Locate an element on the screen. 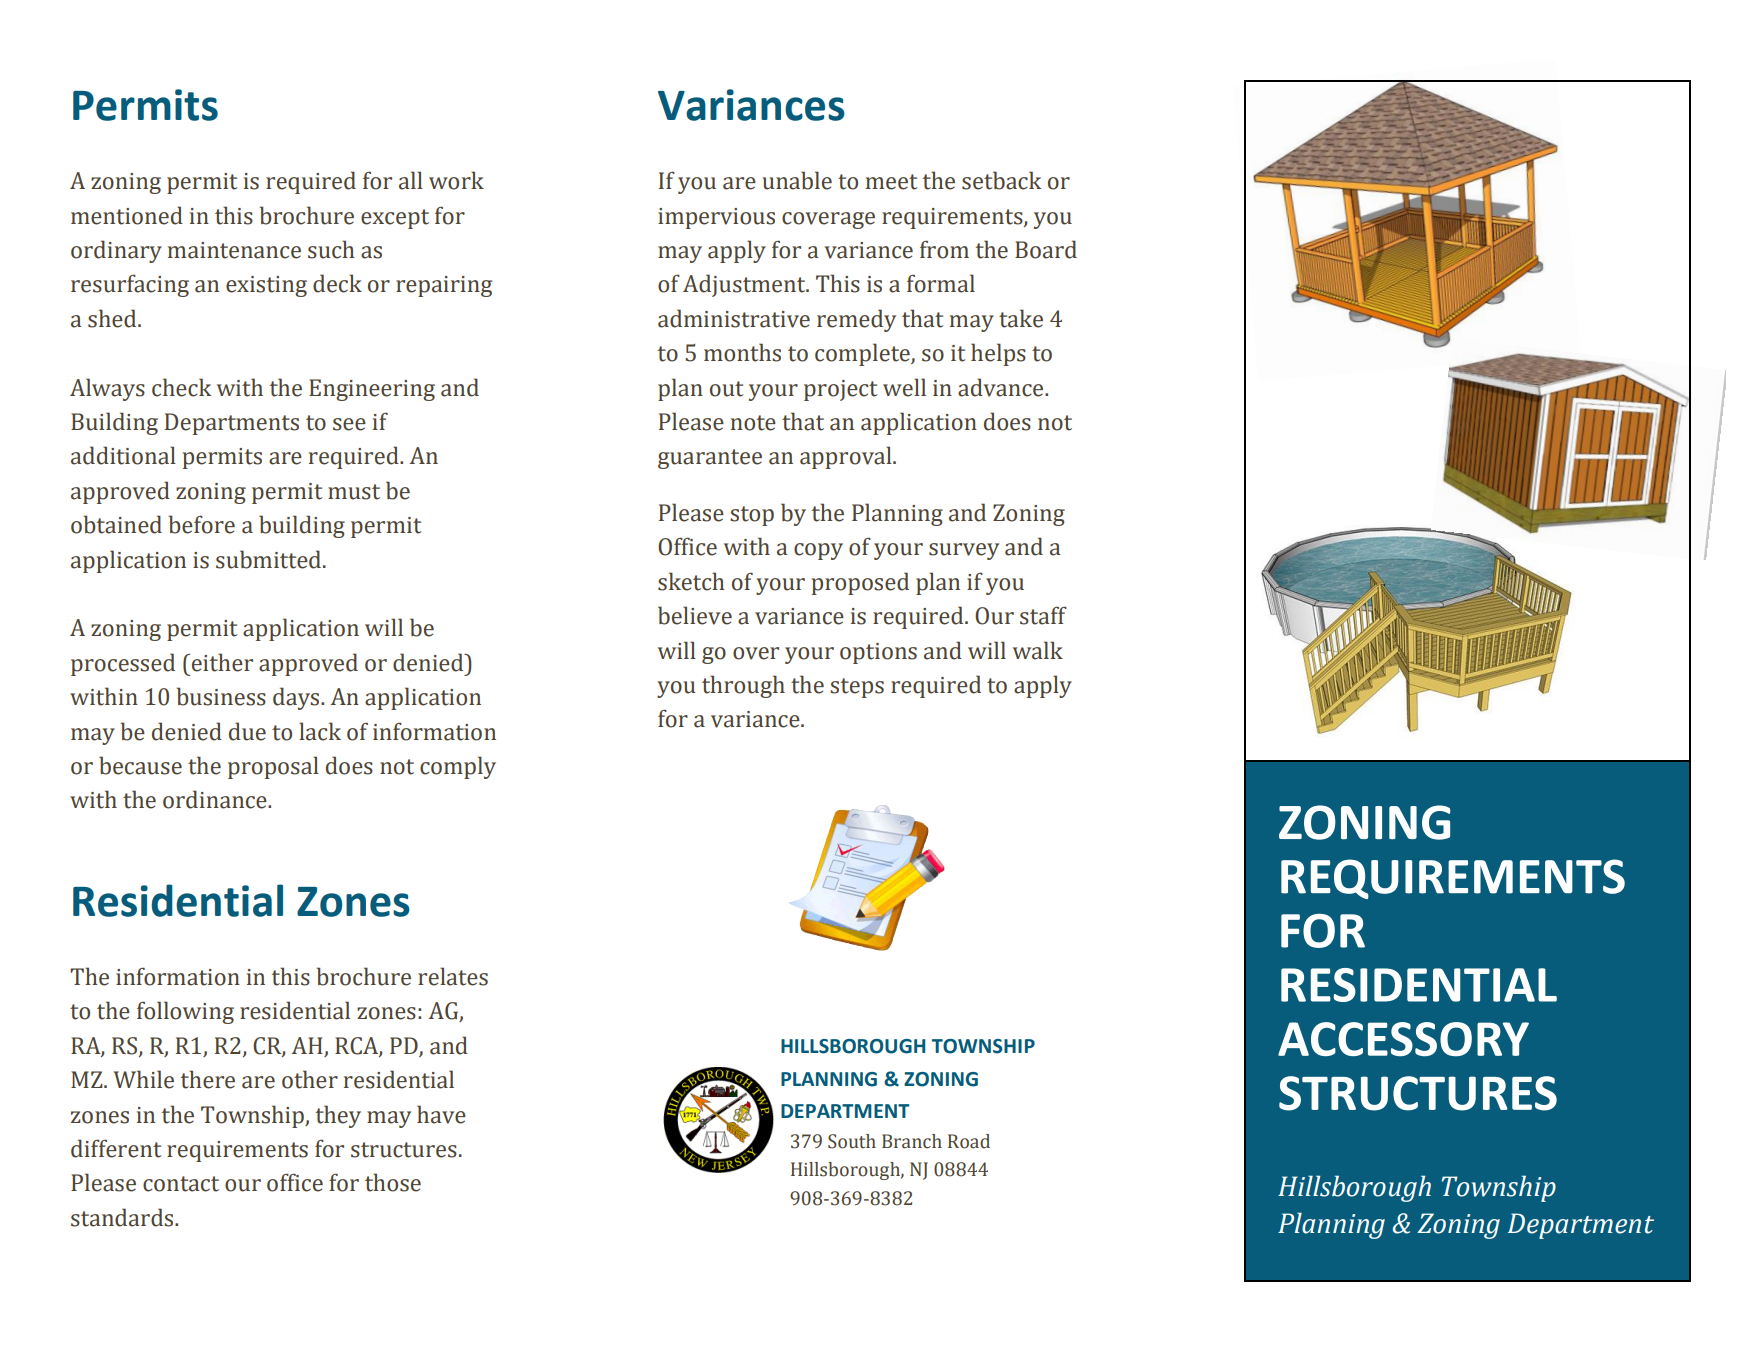 The height and width of the screenshot is (1360, 1760). contact is located at coordinates (181, 1184).
